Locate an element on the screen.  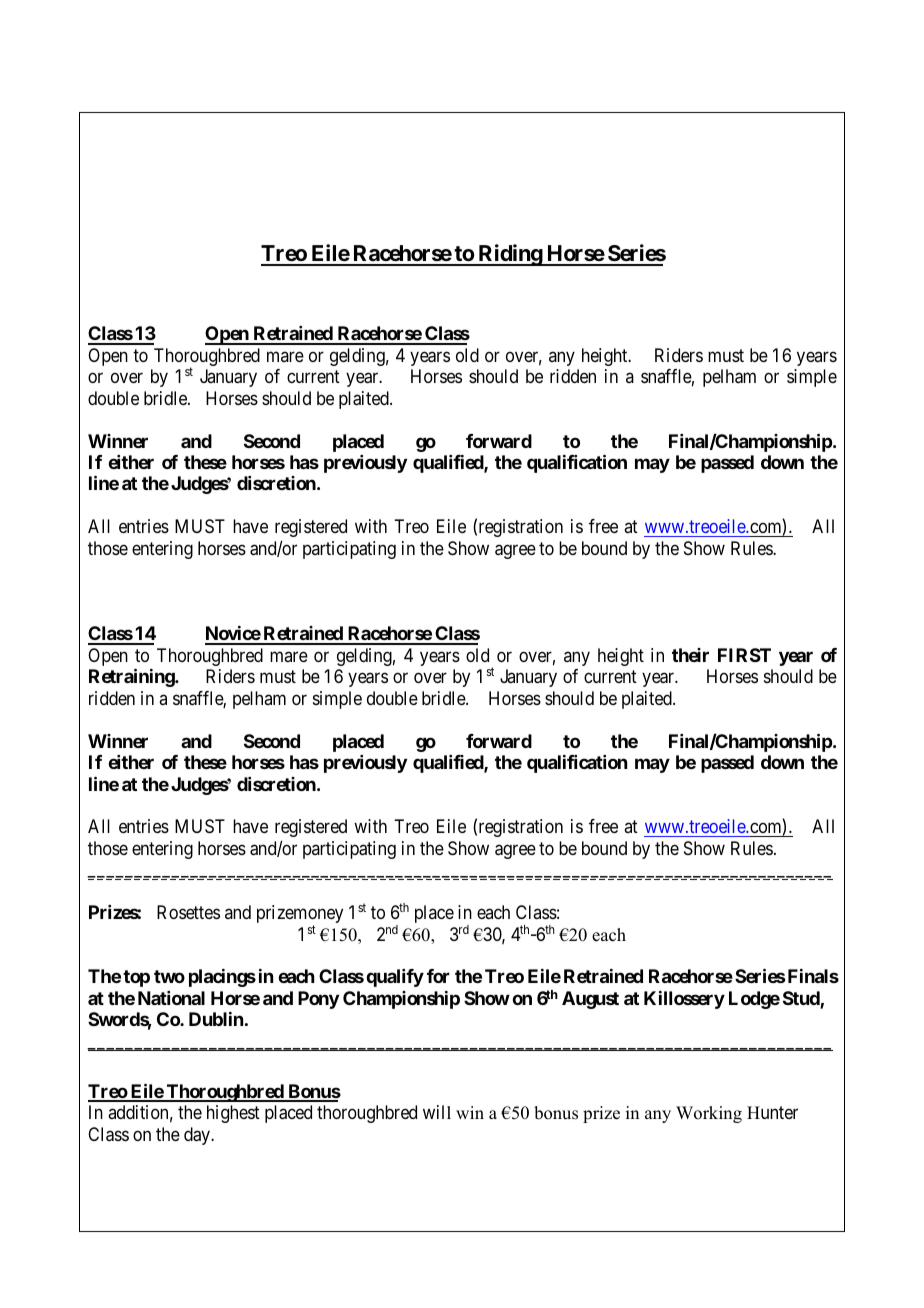
qualify is located at coordinates (395, 978).
